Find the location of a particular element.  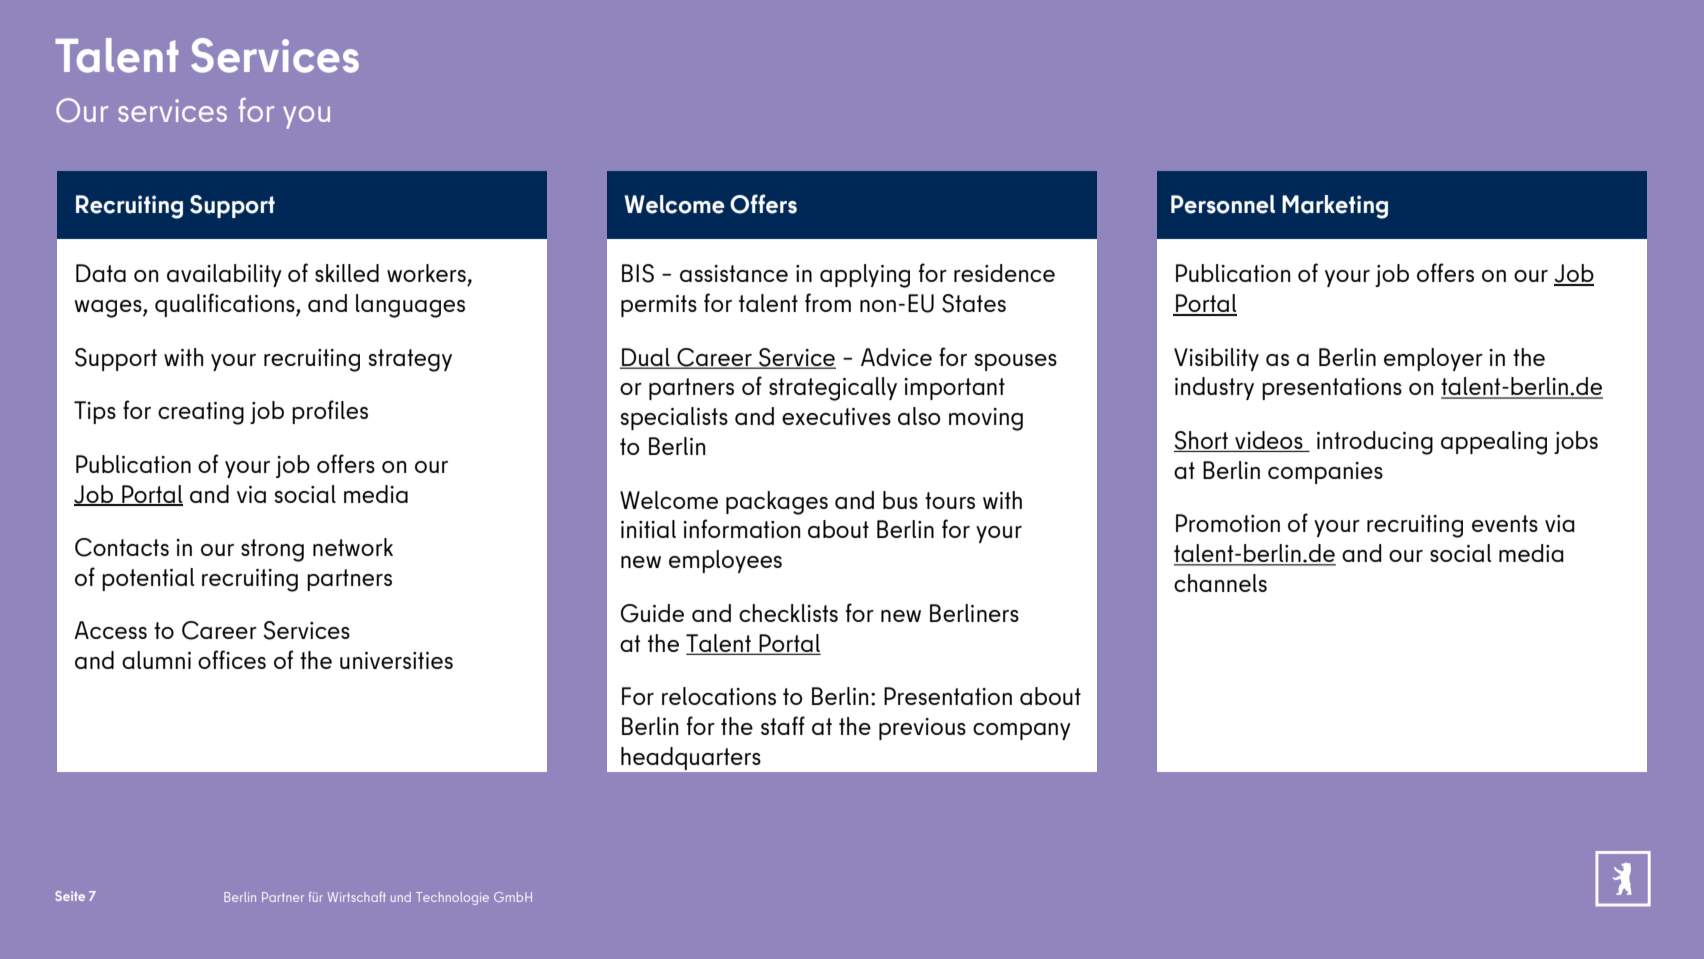

relocations is located at coordinates (719, 696).
